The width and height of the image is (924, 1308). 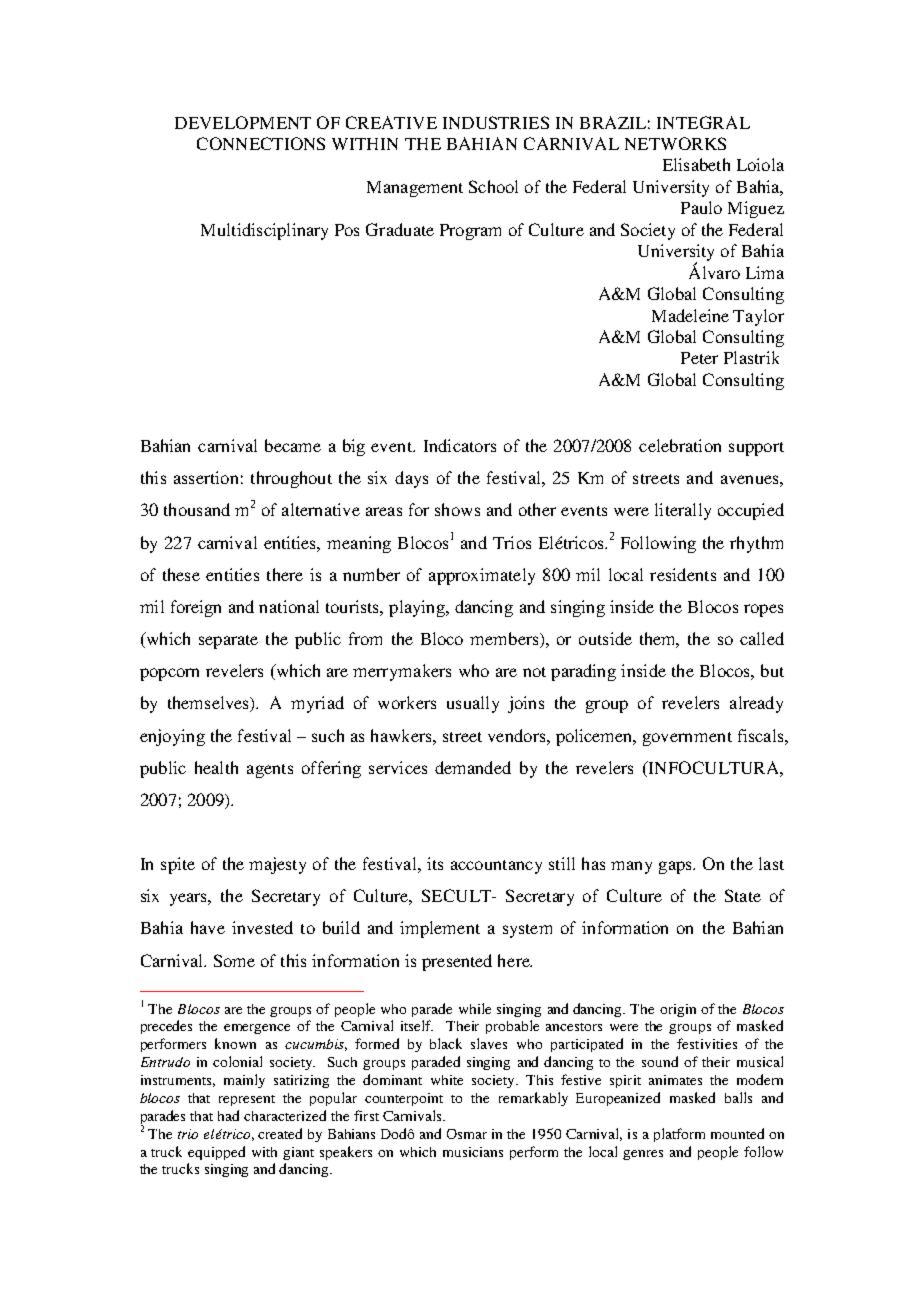 I want to click on demanded, so click(x=473, y=767).
